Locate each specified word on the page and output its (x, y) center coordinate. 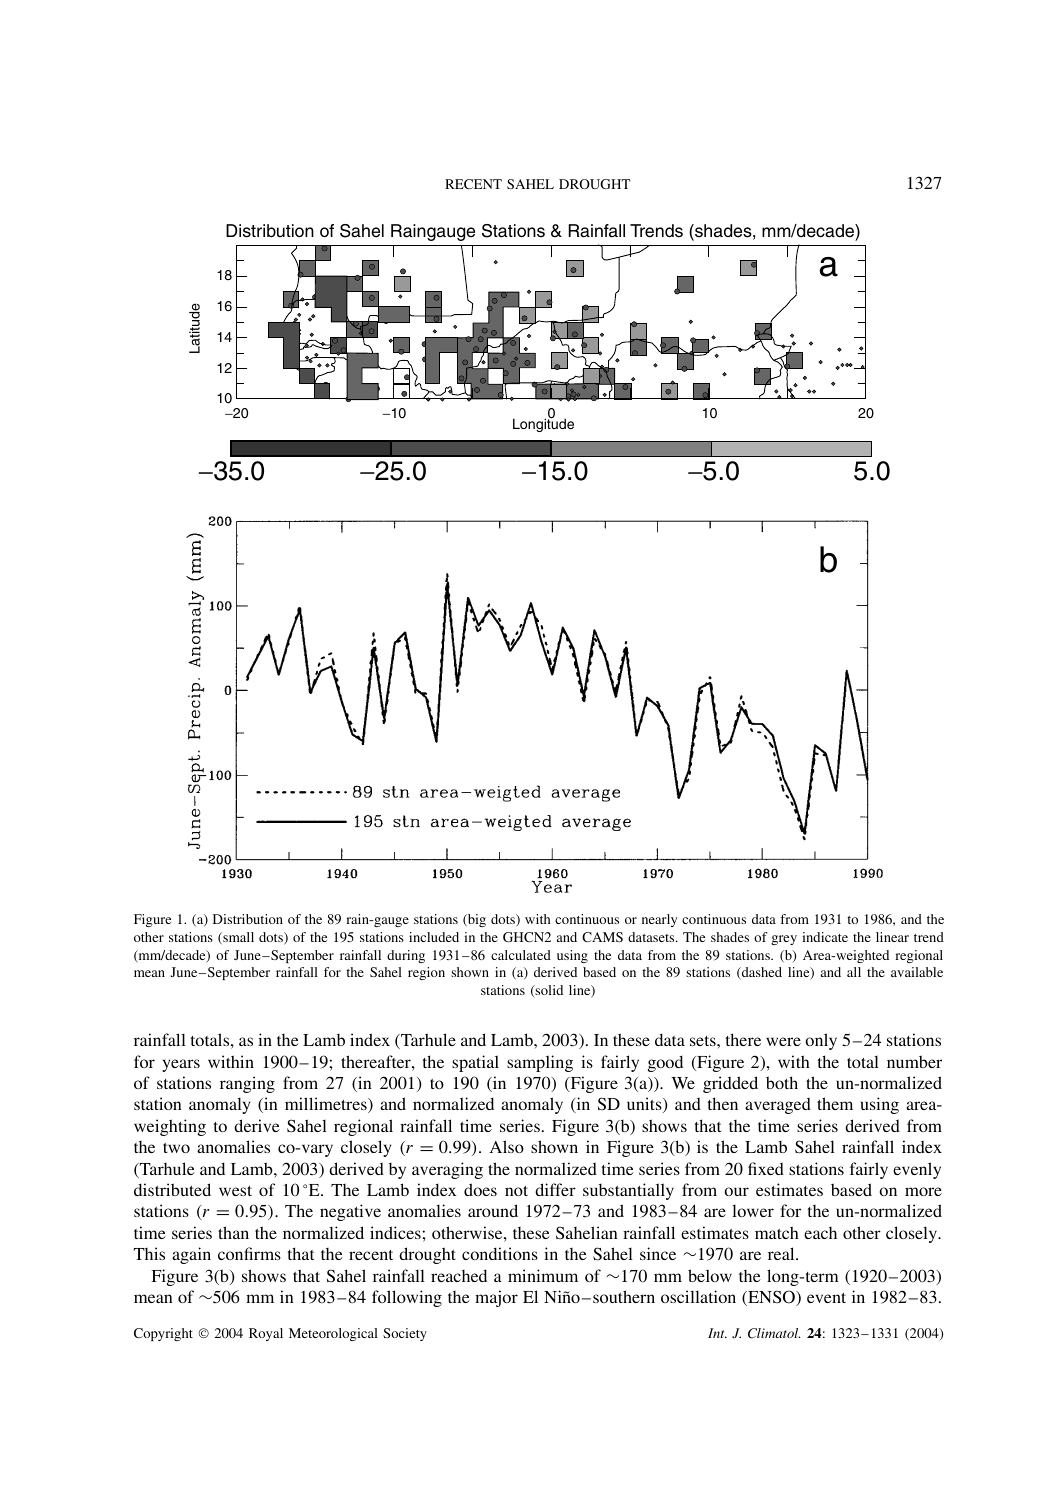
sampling (540, 1063)
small (237, 938)
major (496, 1298)
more (923, 1191)
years (181, 1065)
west (235, 1191)
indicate (825, 937)
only (821, 1041)
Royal (266, 1334)
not (516, 1191)
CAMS (602, 937)
